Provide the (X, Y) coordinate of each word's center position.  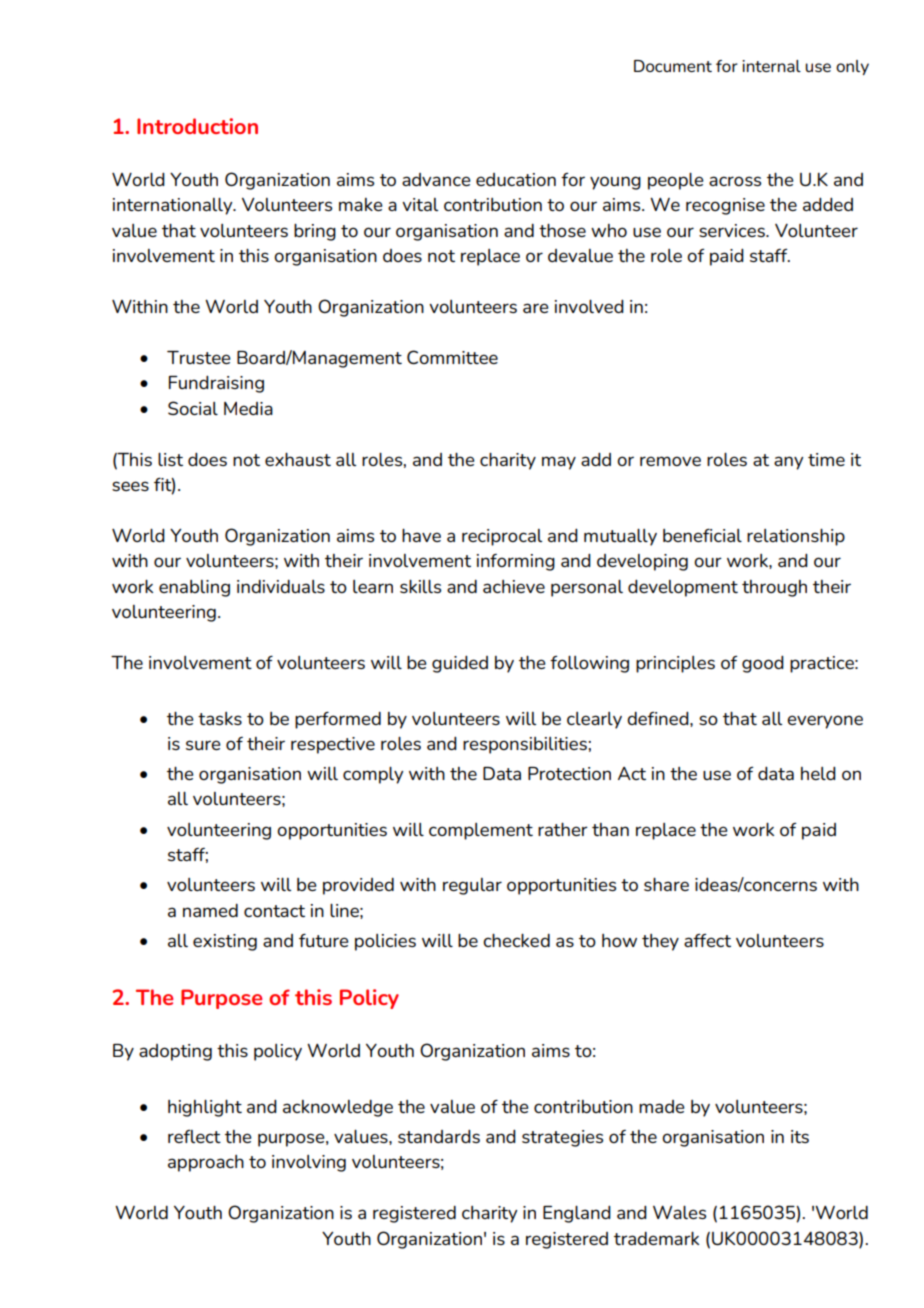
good (763, 664)
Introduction (197, 126)
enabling (194, 588)
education (516, 179)
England (577, 1214)
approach (206, 1163)
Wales (679, 1212)
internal (771, 66)
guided (460, 664)
